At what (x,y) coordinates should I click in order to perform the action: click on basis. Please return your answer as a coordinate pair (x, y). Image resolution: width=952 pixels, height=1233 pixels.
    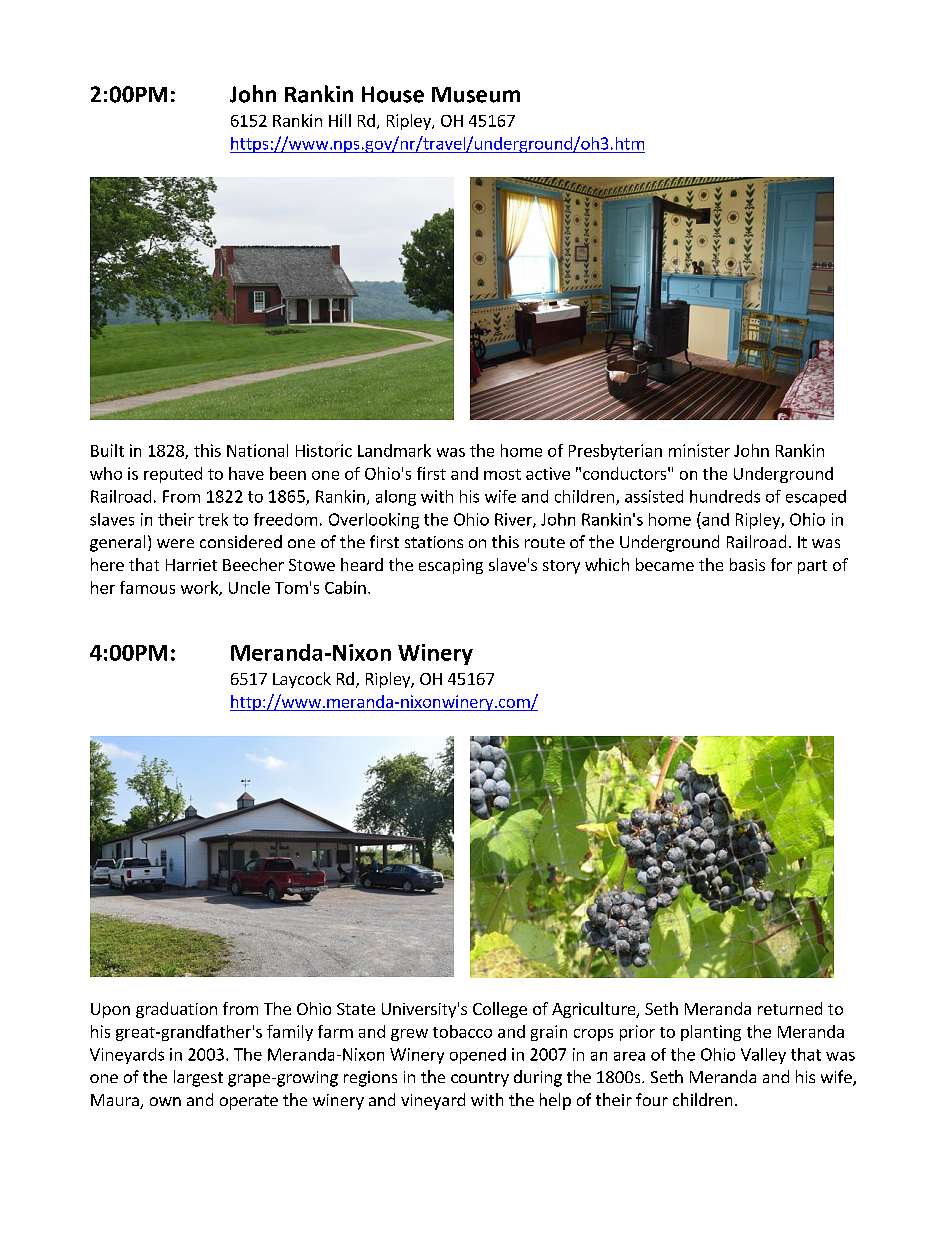
    Looking at the image, I should click on (747, 564).
